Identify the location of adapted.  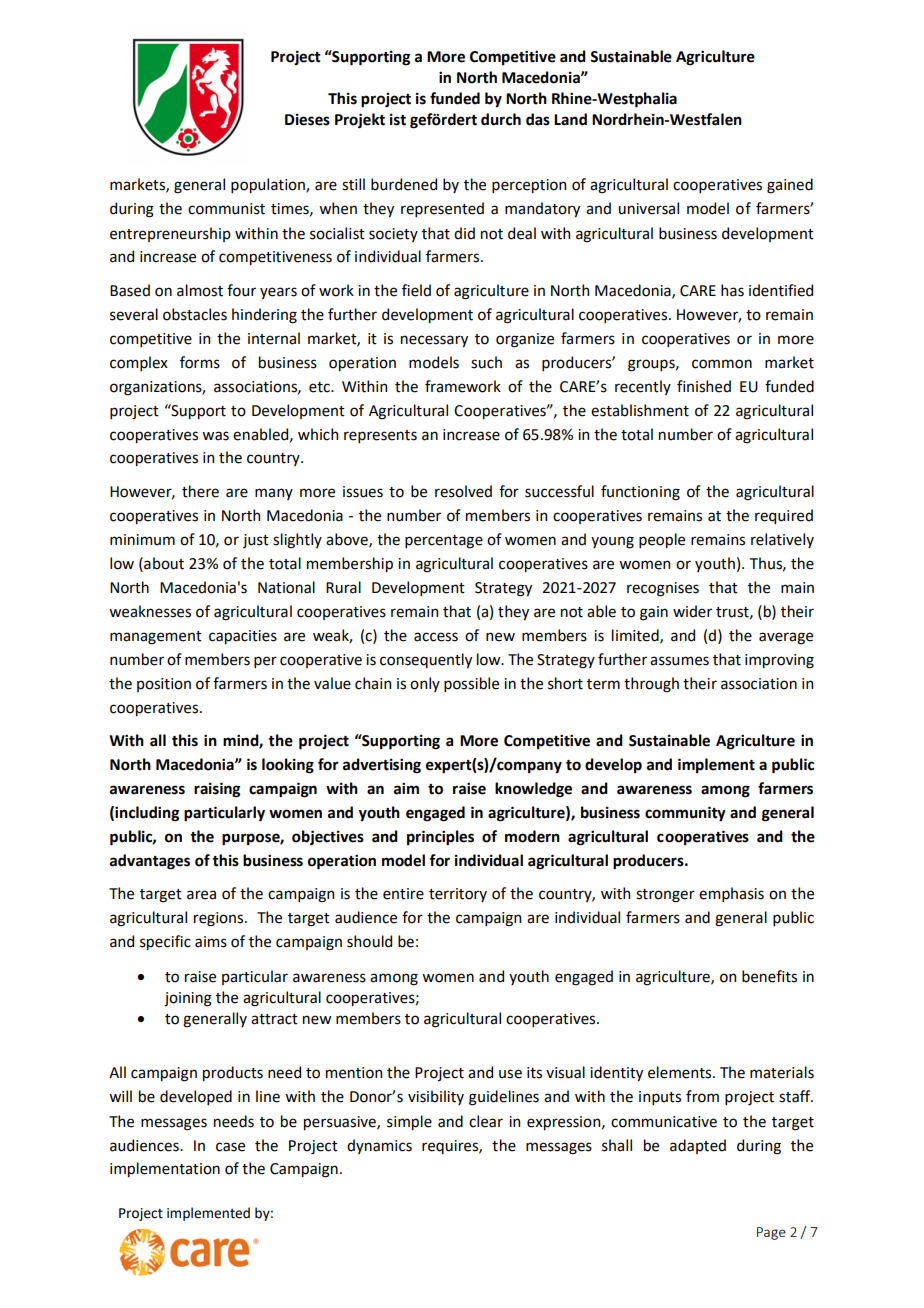
(698, 1146).
